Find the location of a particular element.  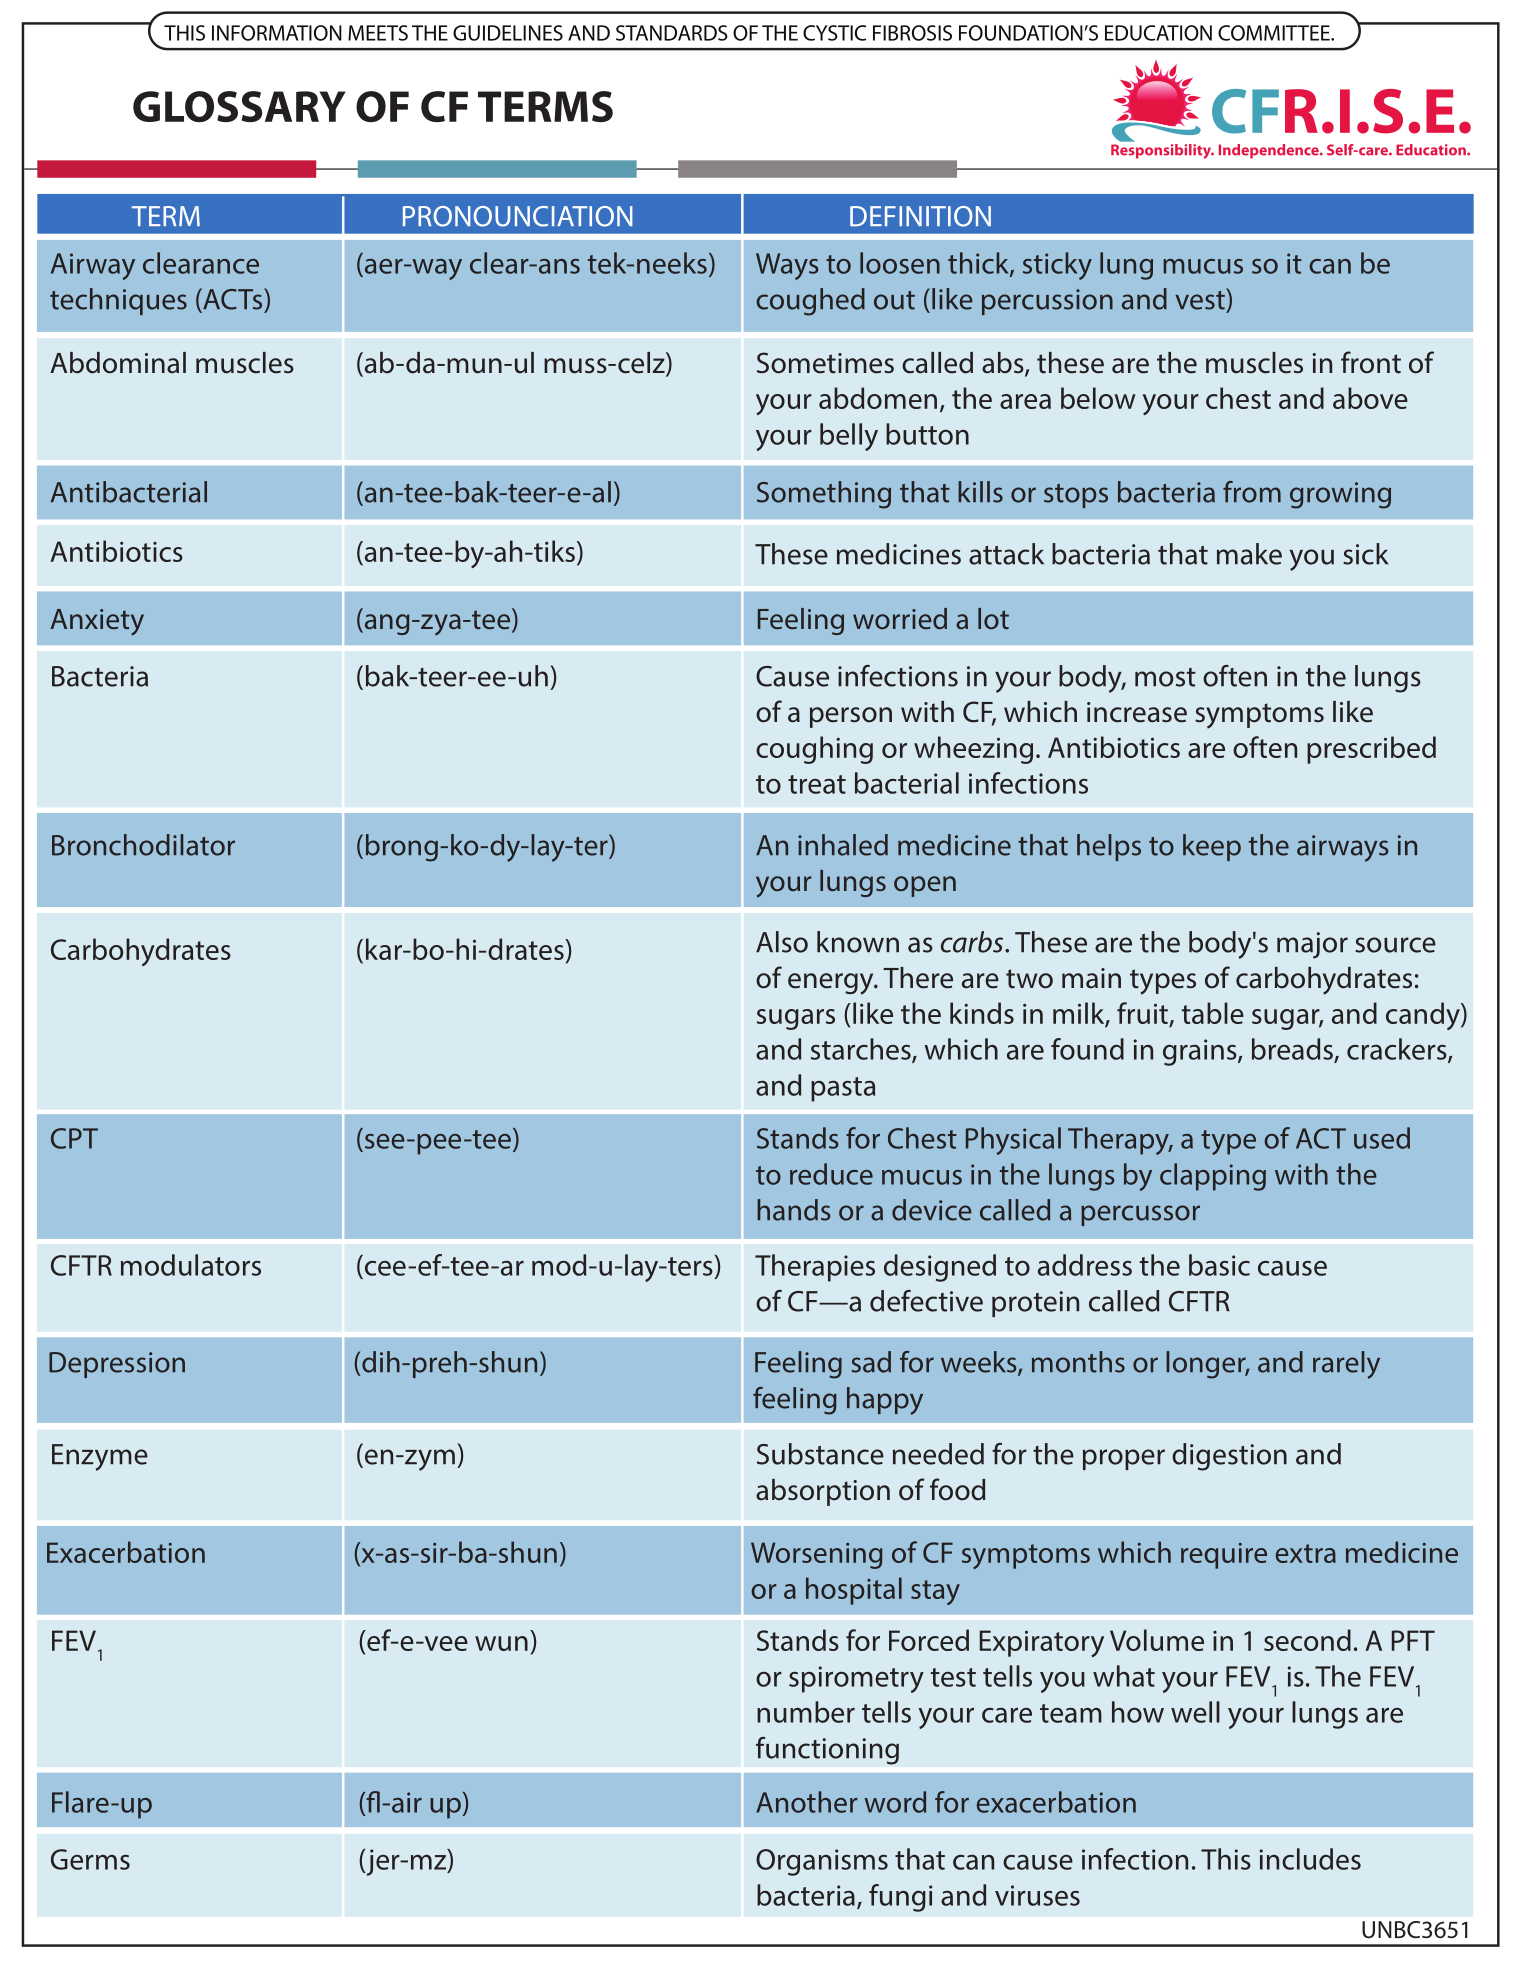

Organisms is located at coordinates (822, 1862).
